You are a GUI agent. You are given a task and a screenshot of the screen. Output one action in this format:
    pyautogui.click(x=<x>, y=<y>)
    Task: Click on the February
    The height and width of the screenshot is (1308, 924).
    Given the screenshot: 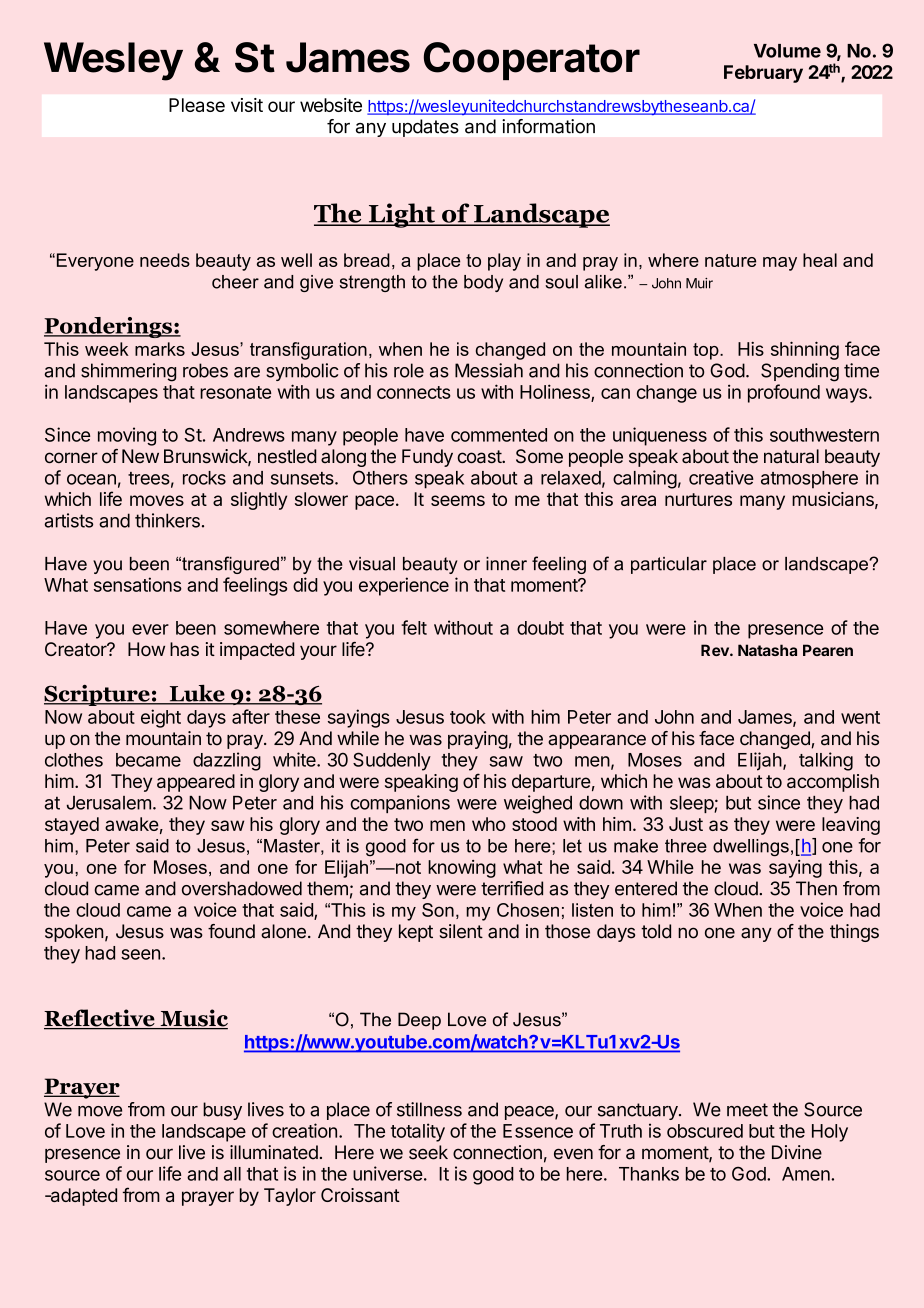 What is the action you would take?
    pyautogui.click(x=763, y=74)
